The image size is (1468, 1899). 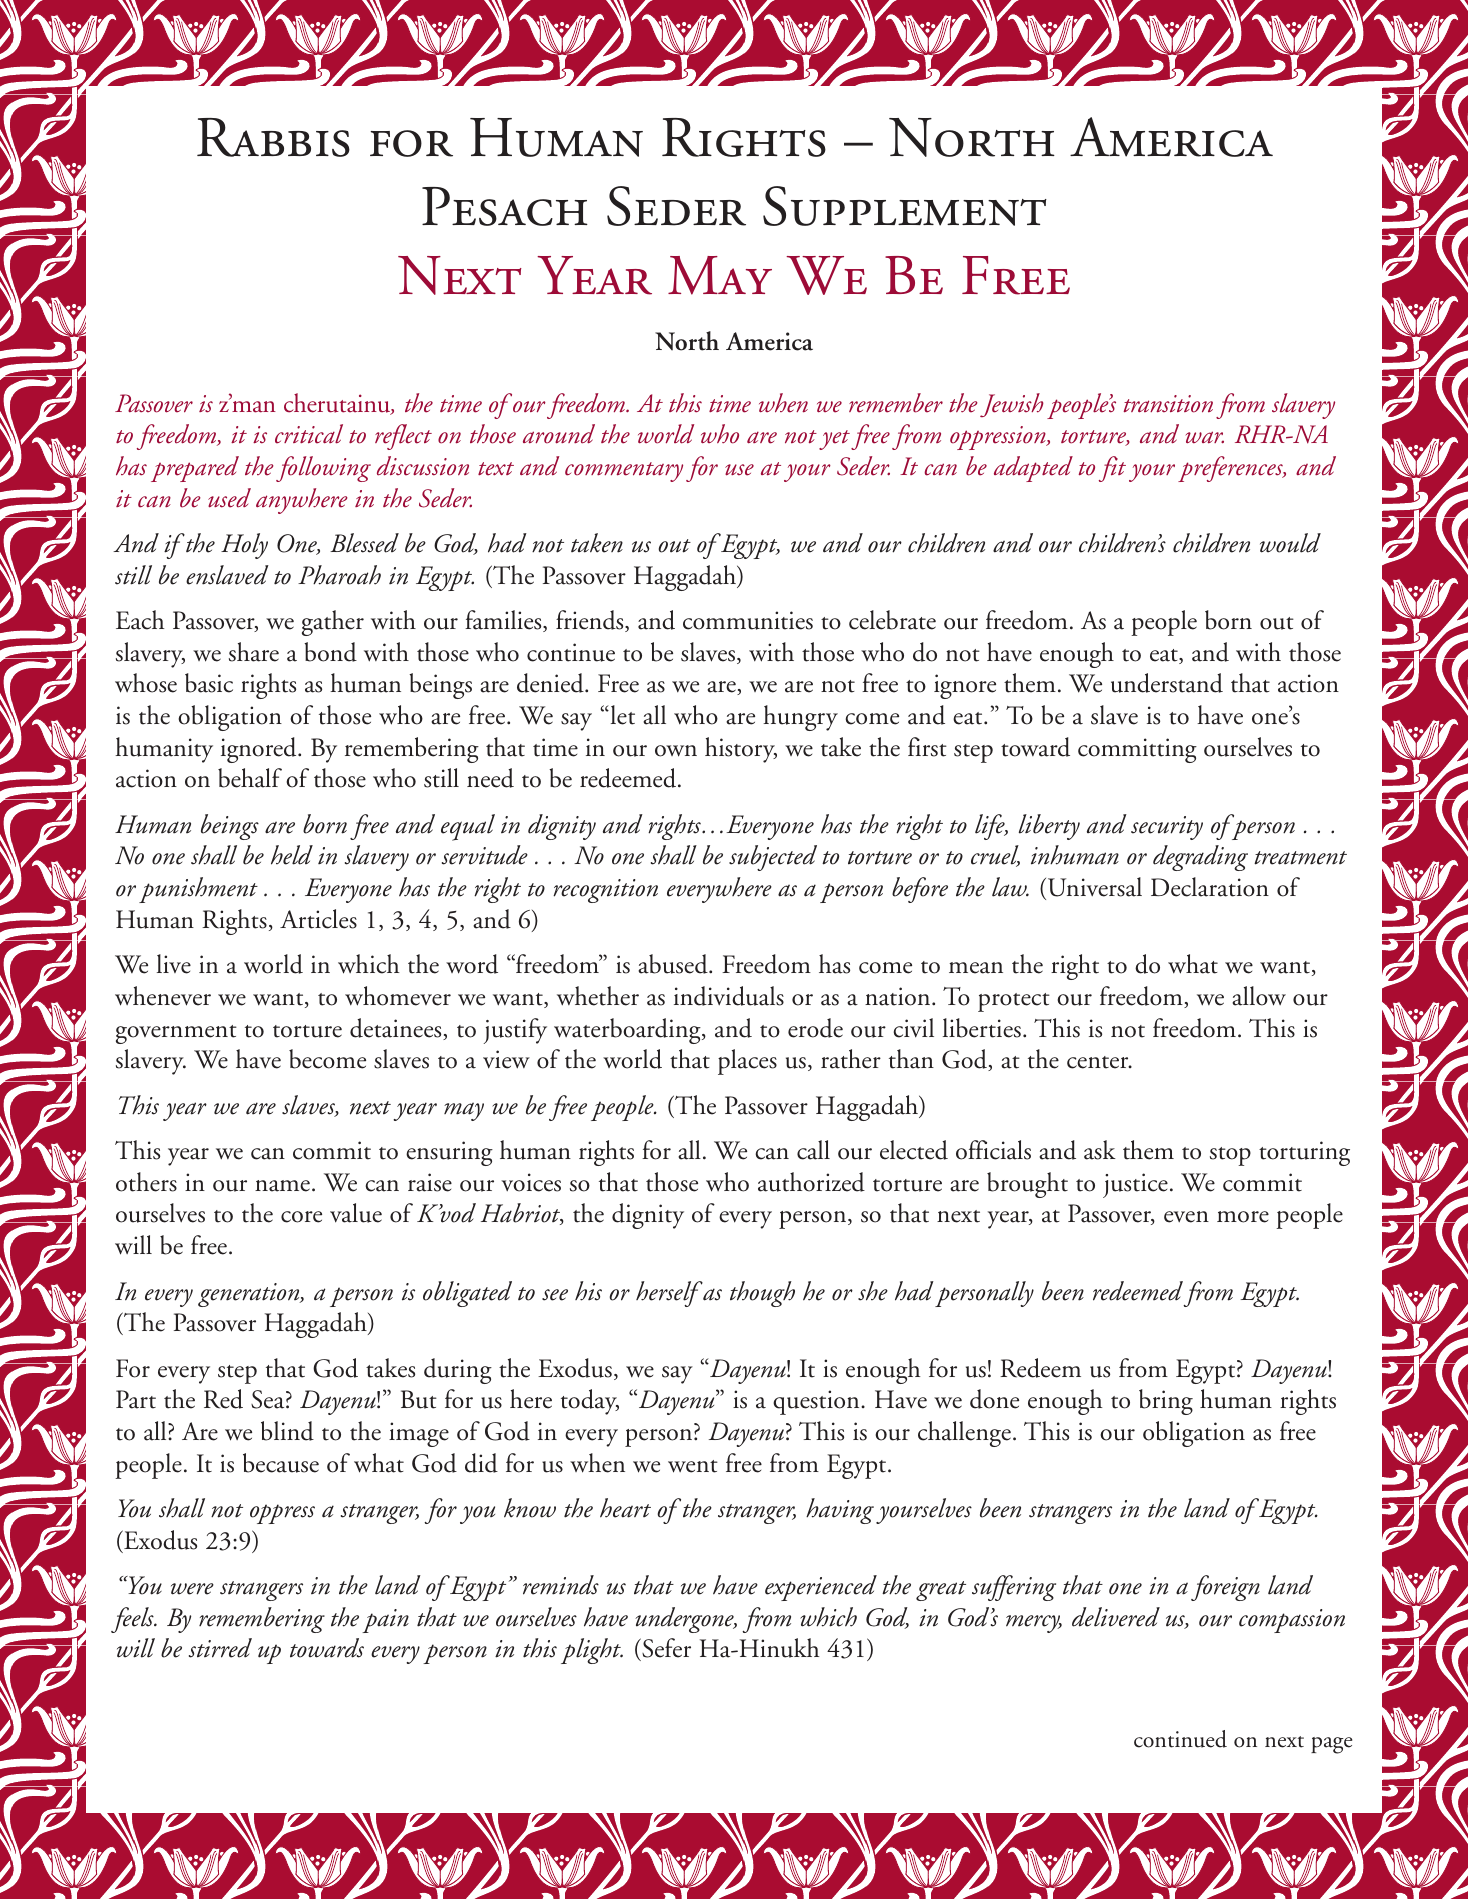 I want to click on though, so click(x=762, y=1294).
